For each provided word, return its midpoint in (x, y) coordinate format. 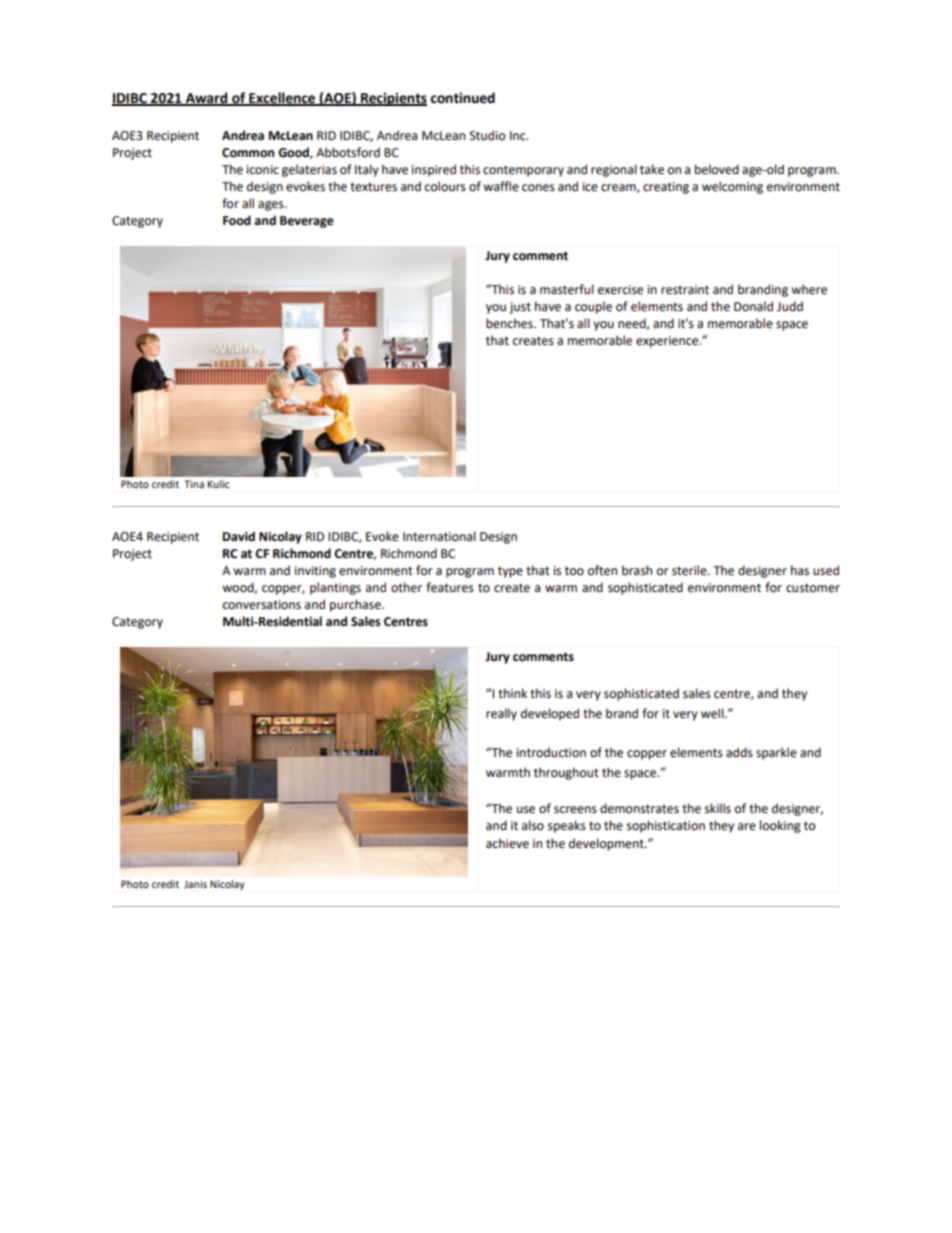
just (520, 308)
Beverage (307, 222)
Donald (753, 306)
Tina (194, 484)
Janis (195, 884)
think (512, 693)
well (713, 713)
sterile (690, 570)
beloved (717, 169)
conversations (262, 605)
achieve (507, 843)
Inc (519, 135)
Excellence (282, 99)
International (439, 536)
